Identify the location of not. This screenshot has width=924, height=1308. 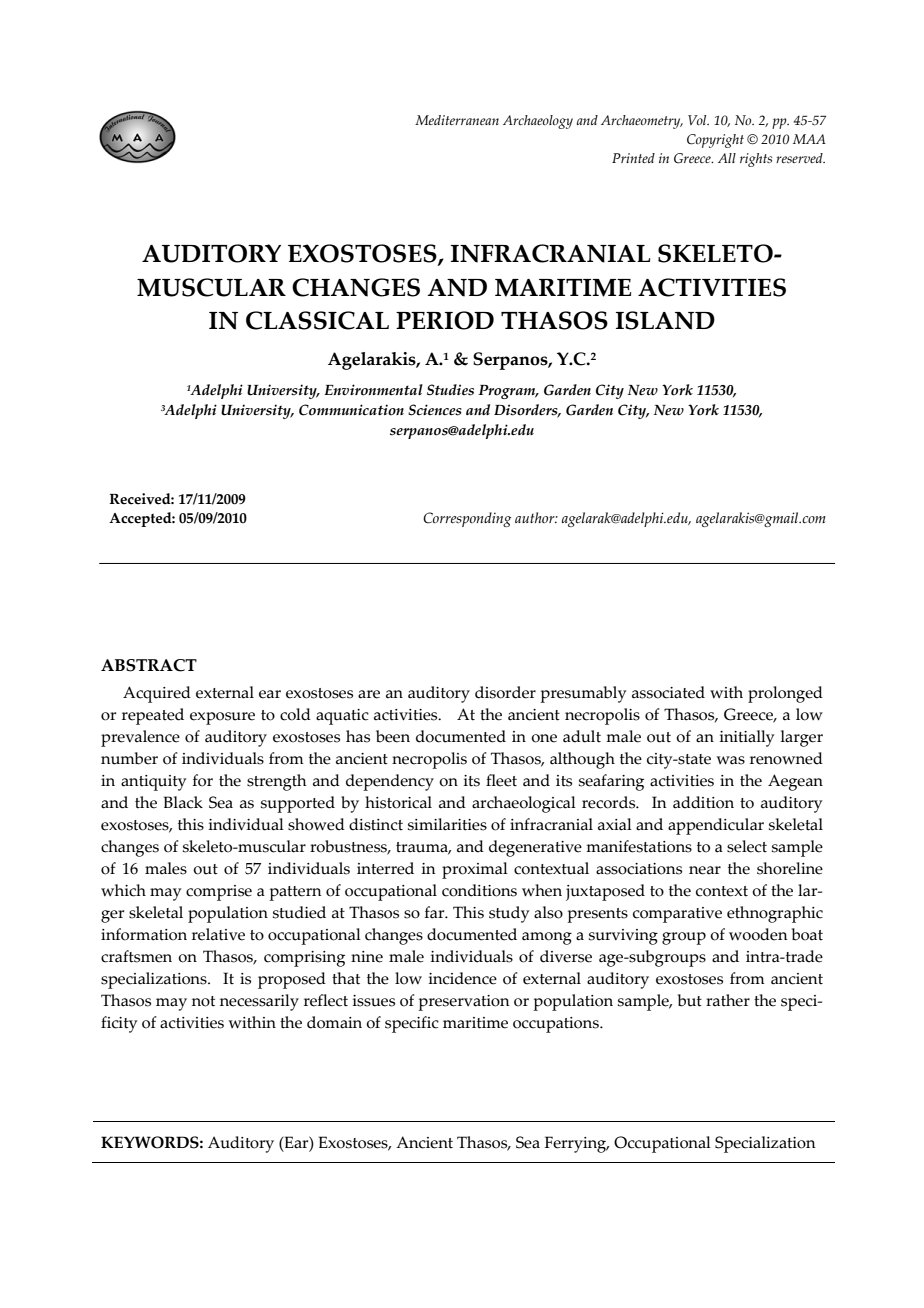
(203, 1001).
